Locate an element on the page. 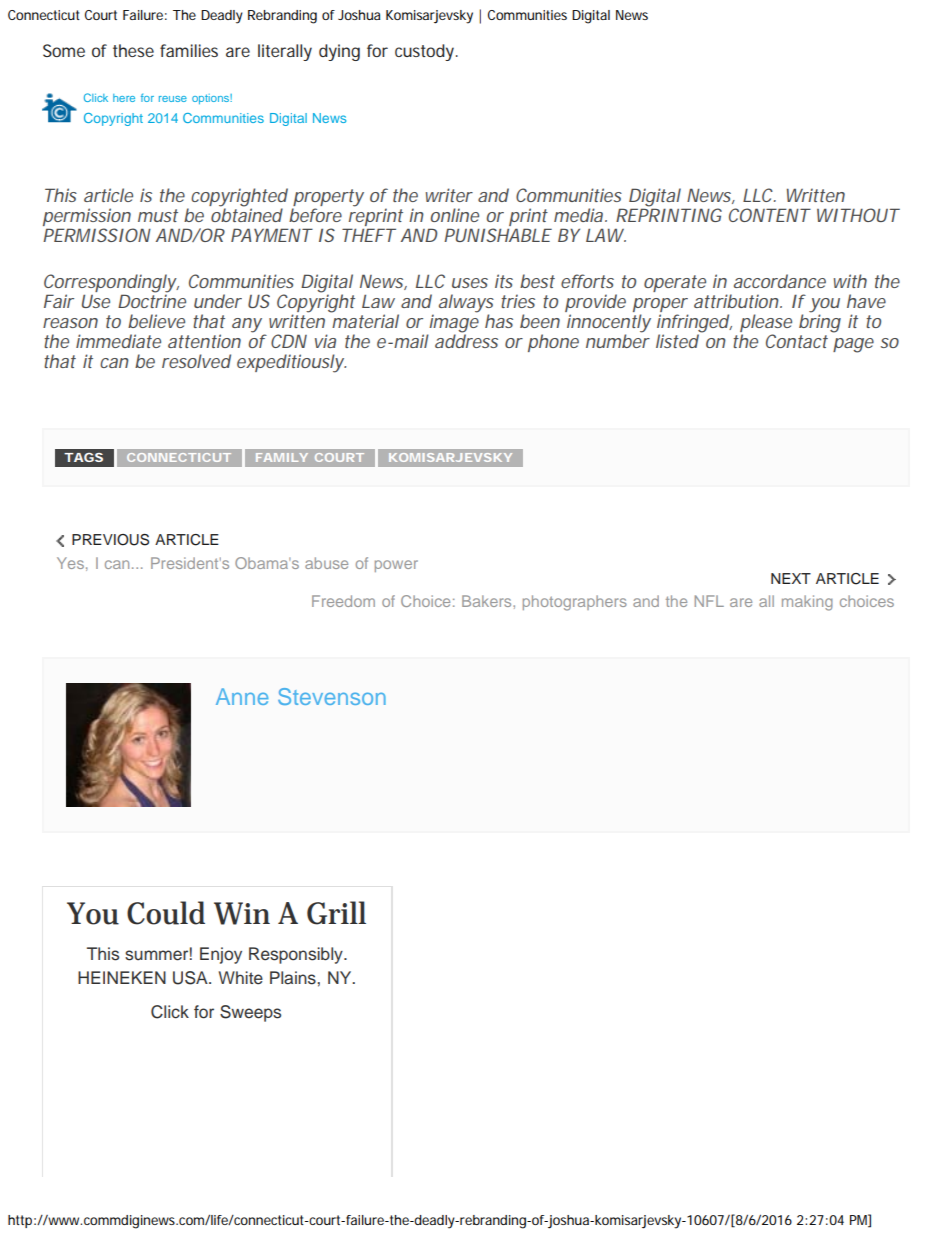 Image resolution: width=952 pixels, height=1233 pixels. custody is located at coordinates (426, 52).
